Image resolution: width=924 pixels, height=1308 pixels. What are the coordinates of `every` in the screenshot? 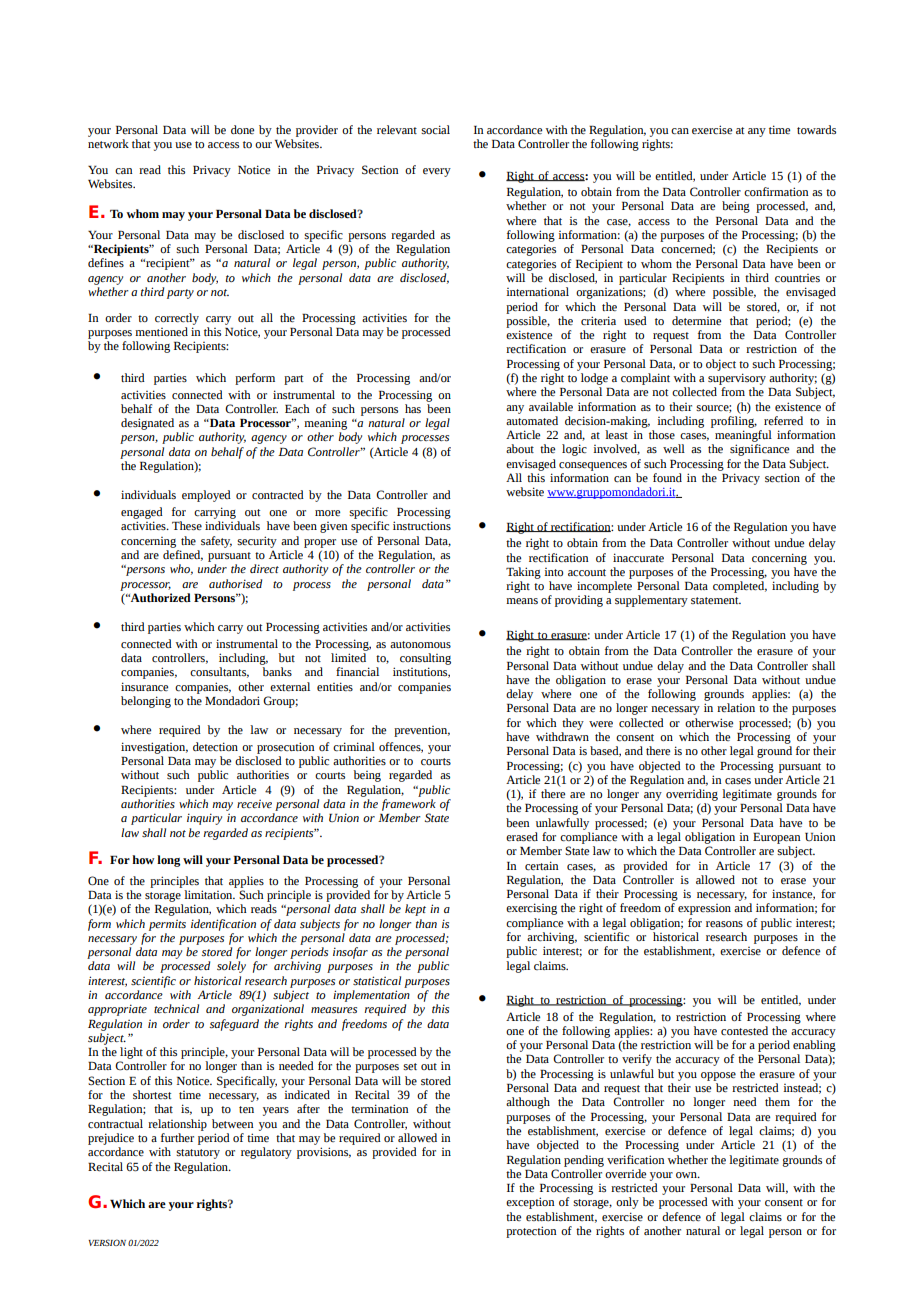 It's located at (437, 172).
